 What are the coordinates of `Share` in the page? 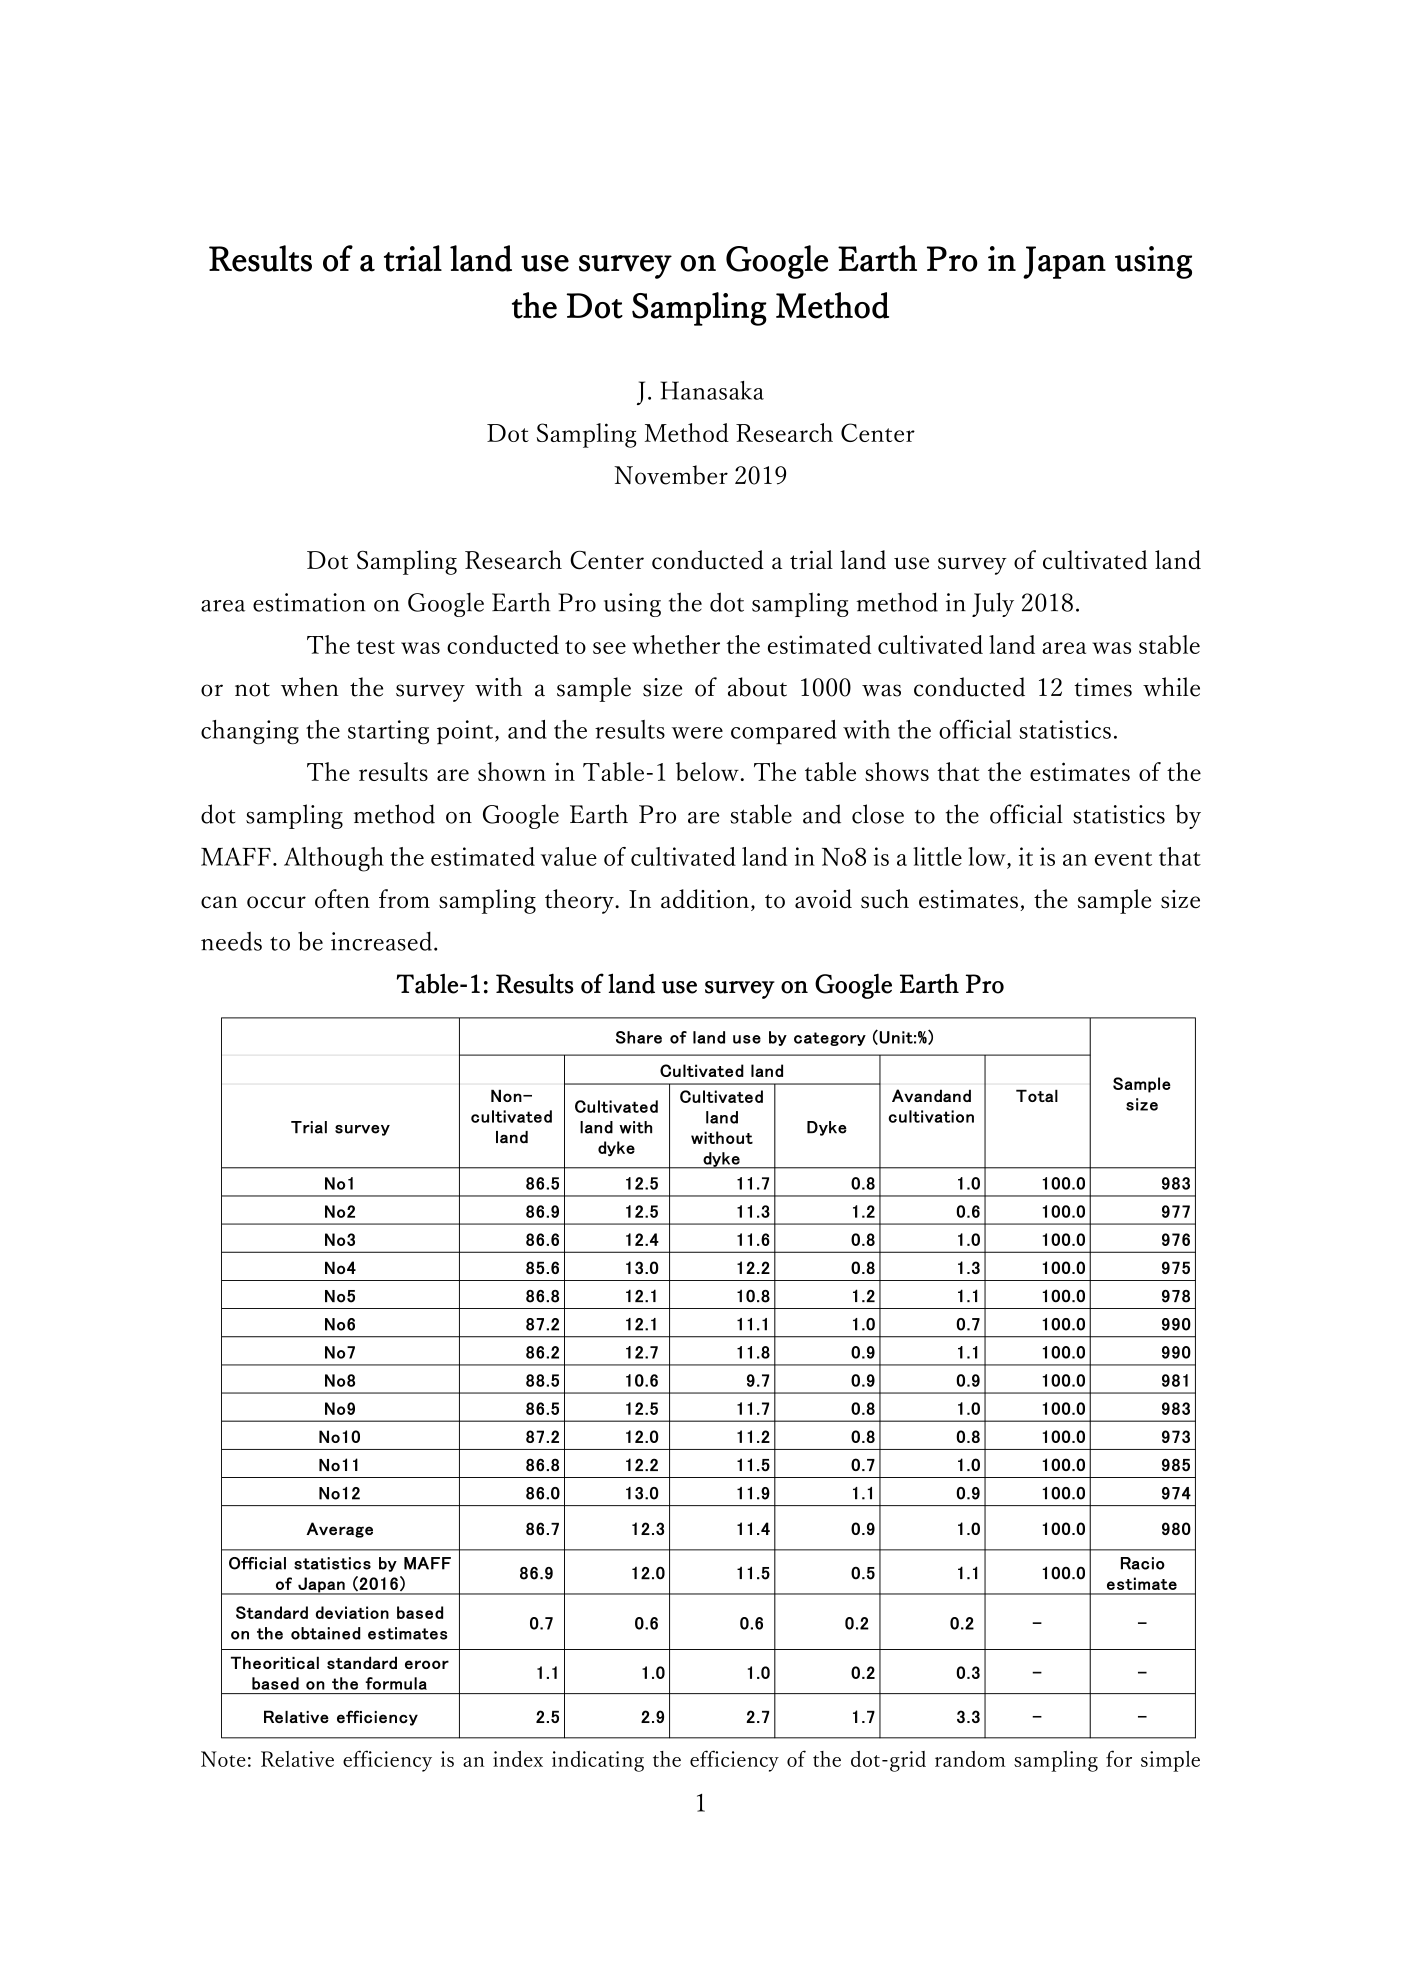 It's located at (639, 1037).
